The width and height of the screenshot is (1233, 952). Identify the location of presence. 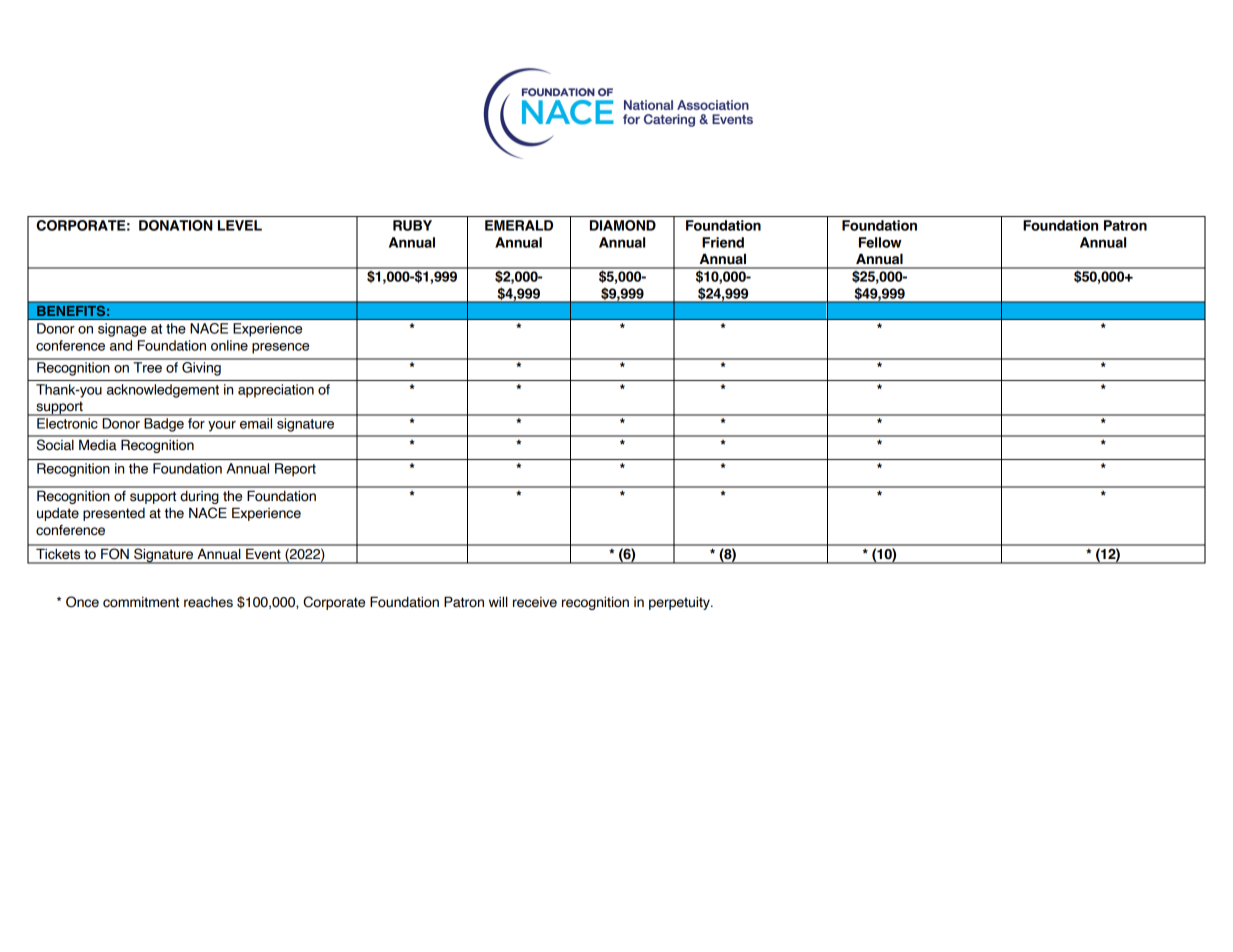
(280, 348).
